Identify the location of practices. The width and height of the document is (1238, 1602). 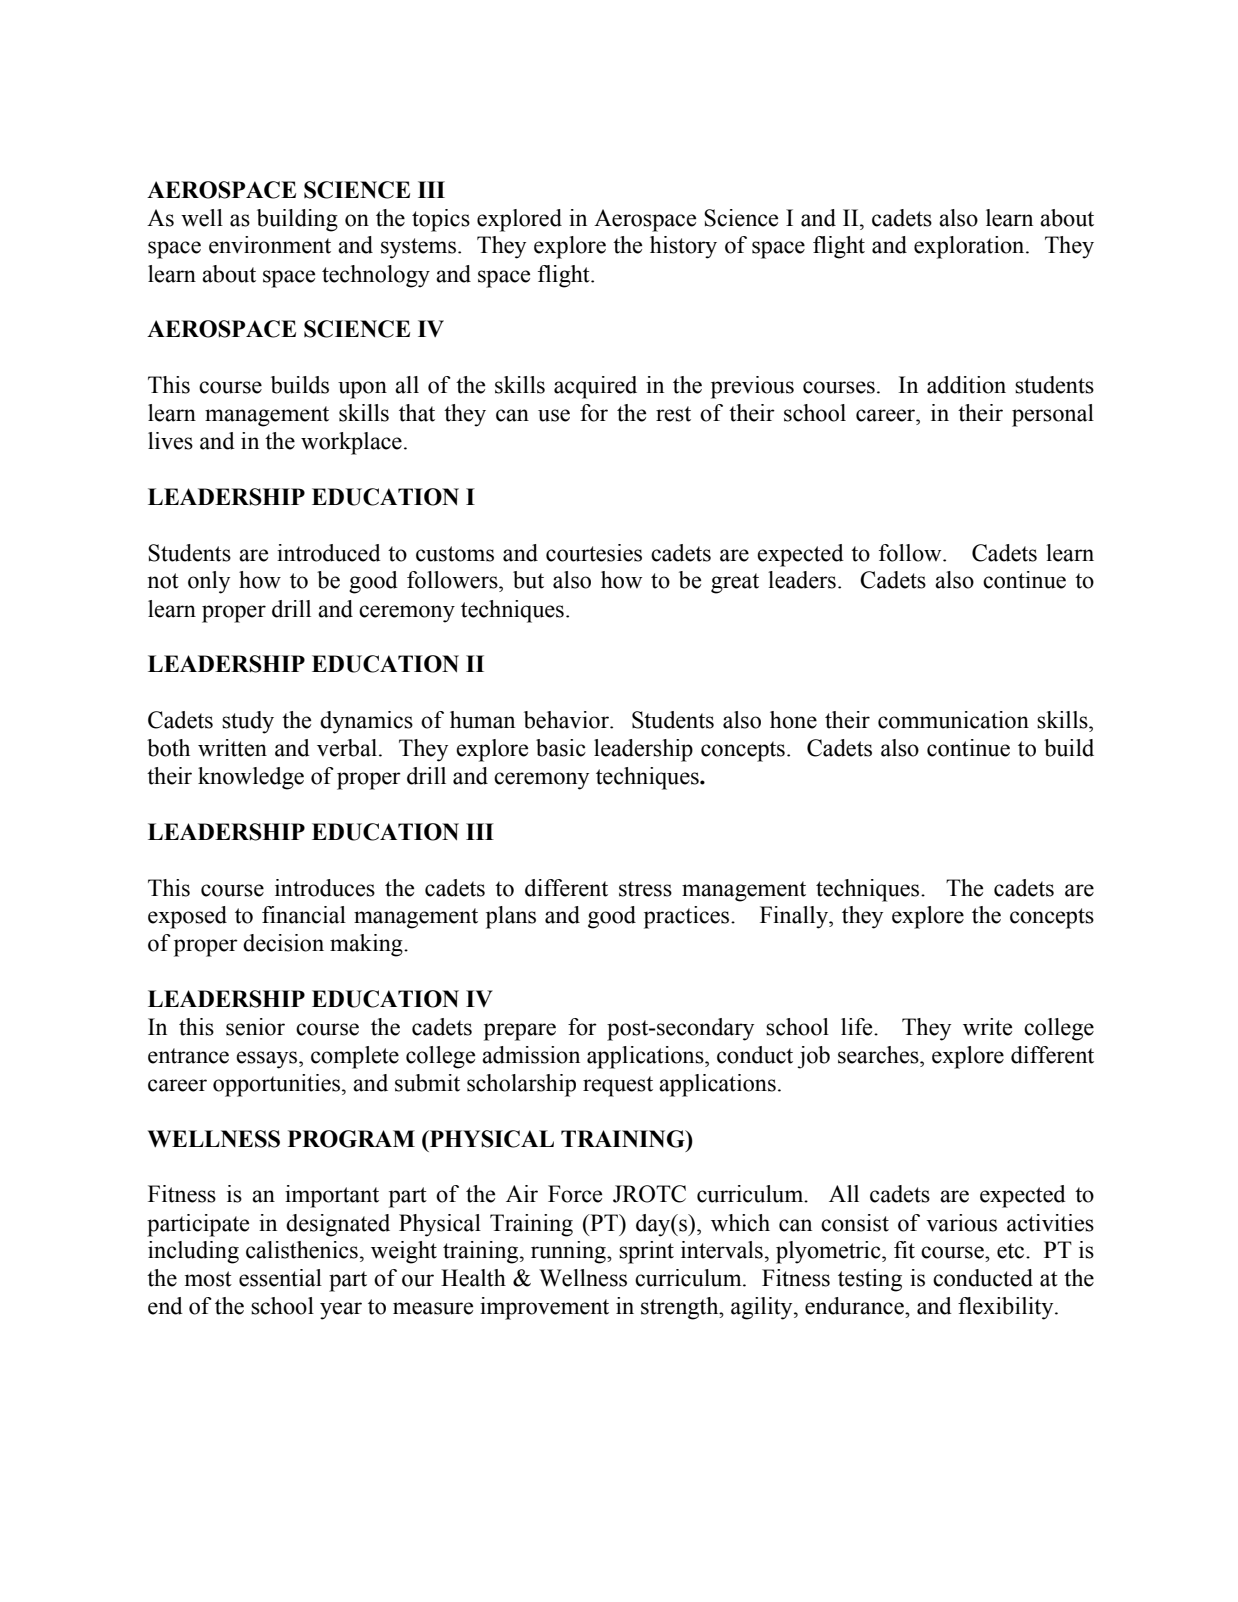
(688, 917).
